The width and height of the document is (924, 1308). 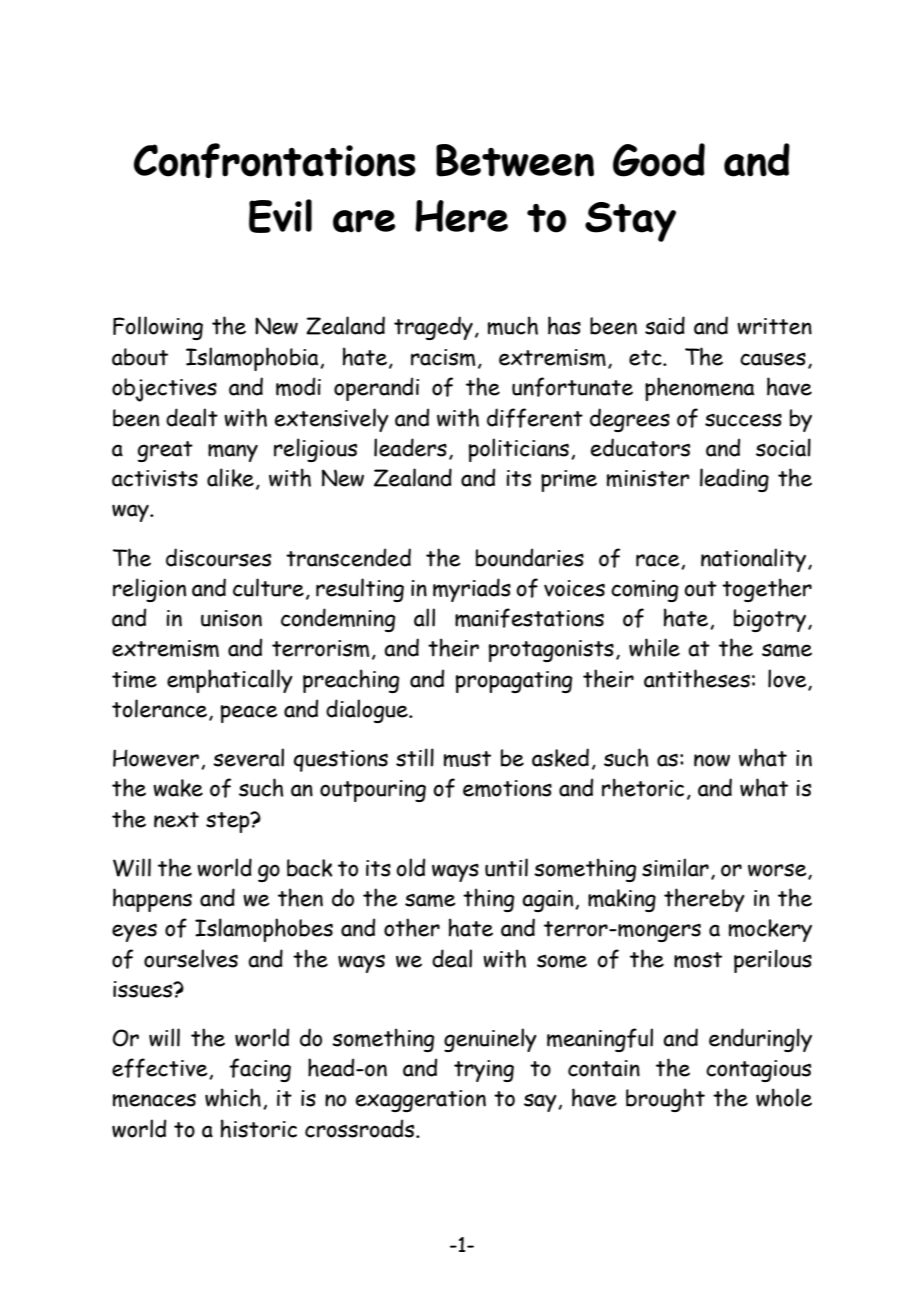 What do you see at coordinates (233, 1097) in the document?
I see `which` at bounding box center [233, 1097].
